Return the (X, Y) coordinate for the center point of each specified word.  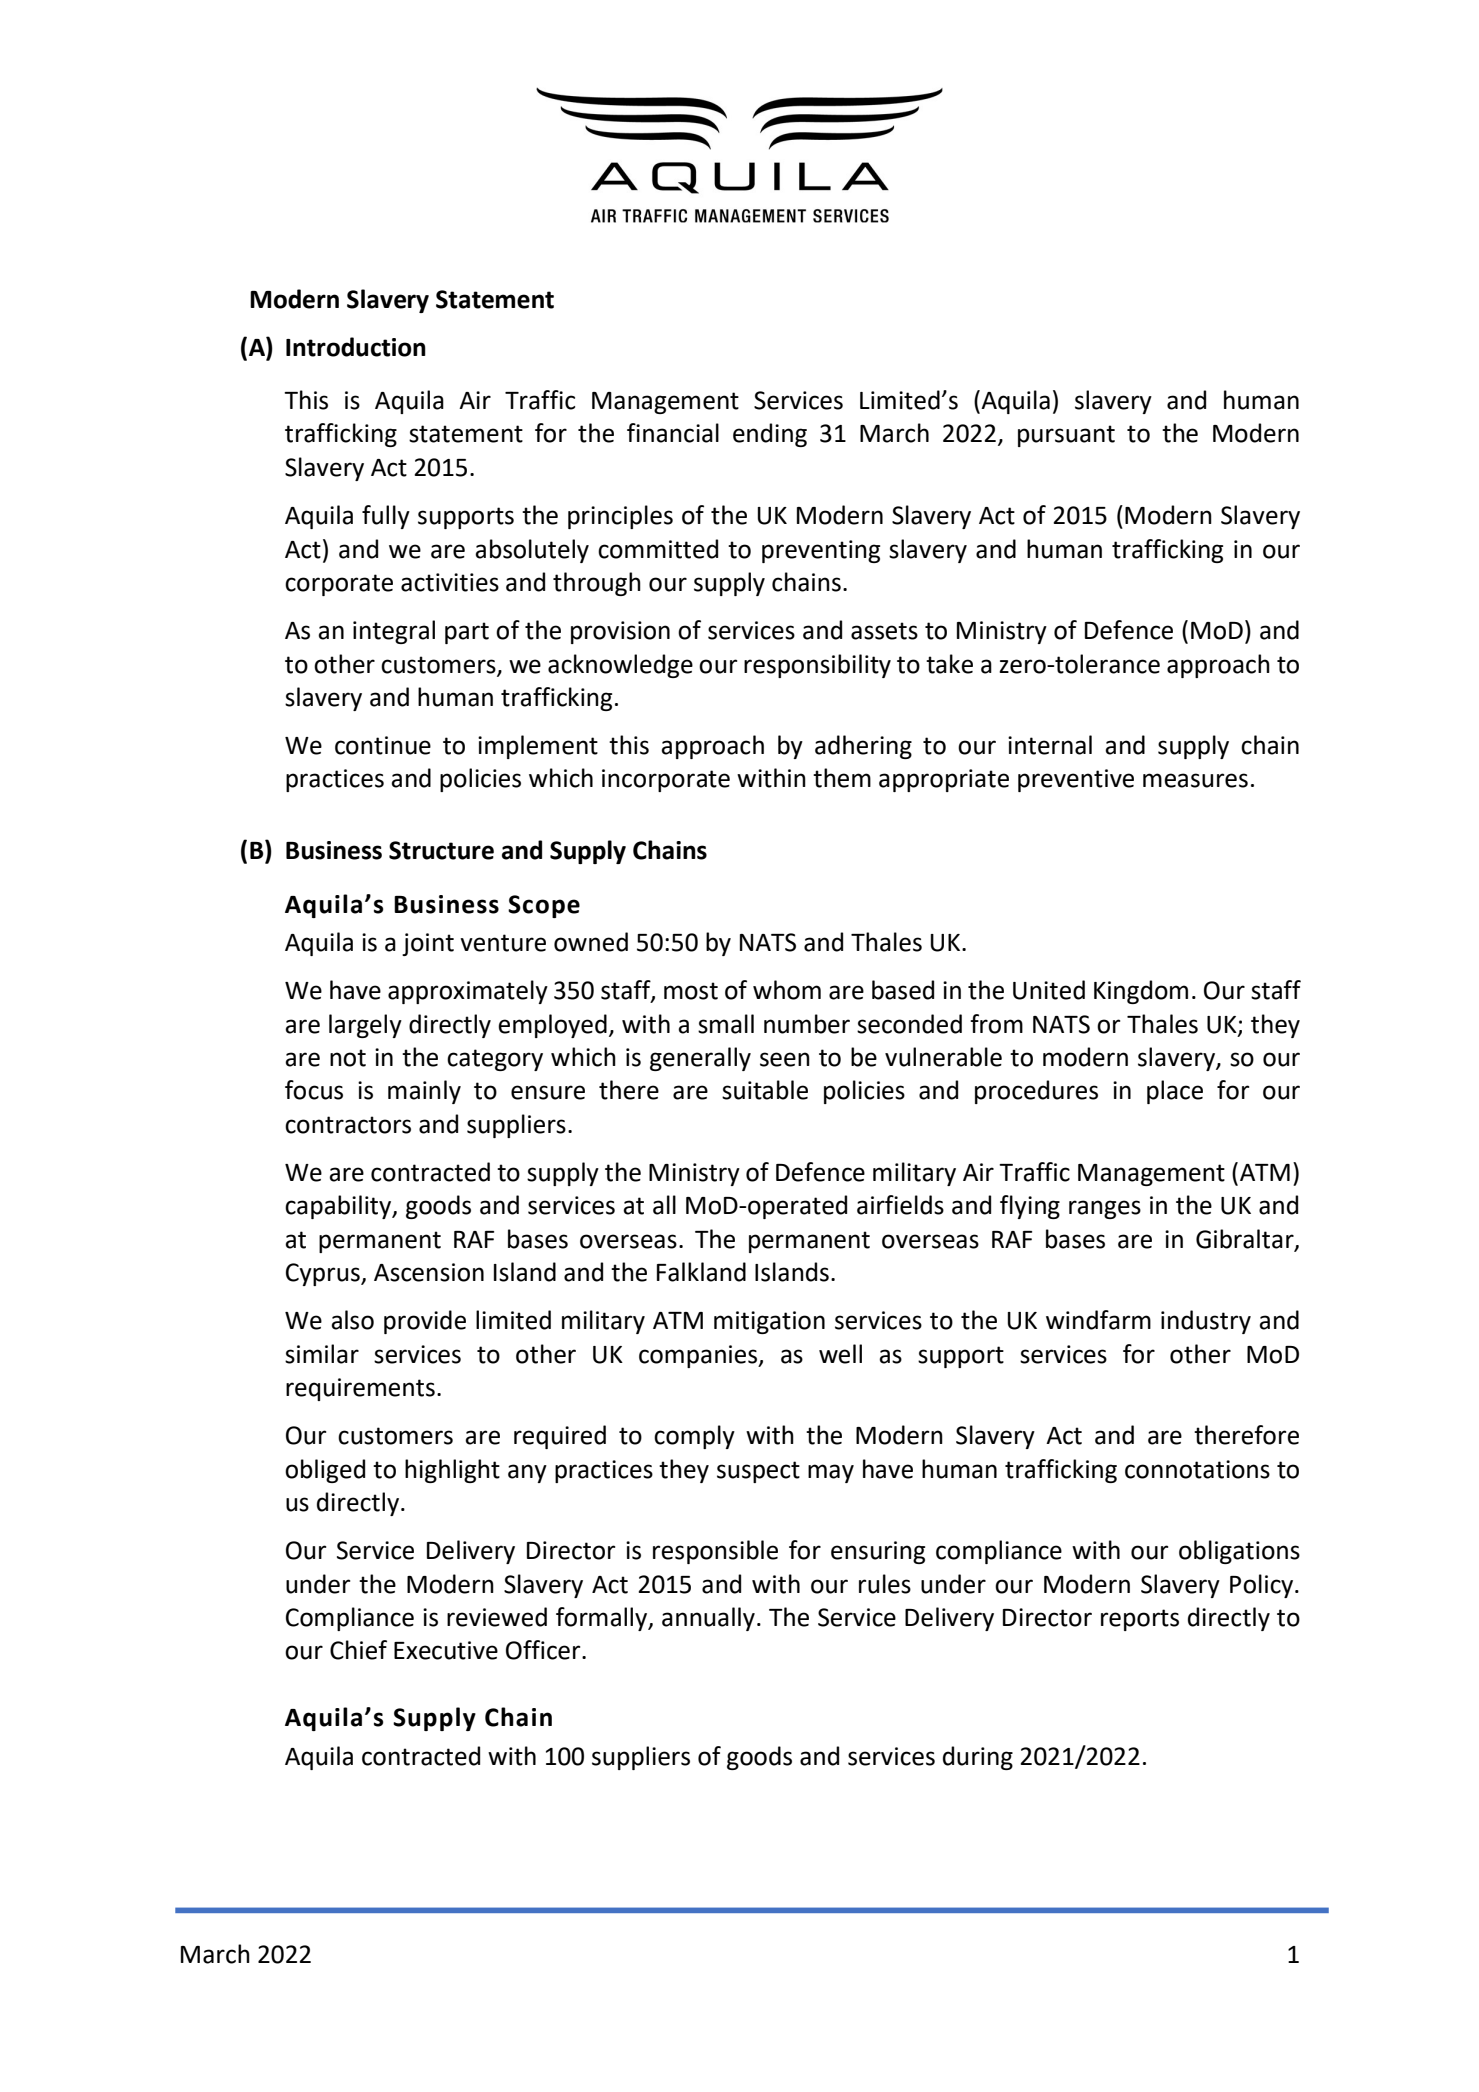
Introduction (356, 347)
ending (770, 435)
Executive (446, 1650)
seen (785, 1059)
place (1175, 1092)
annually (708, 1619)
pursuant (1066, 436)
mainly (424, 1092)
